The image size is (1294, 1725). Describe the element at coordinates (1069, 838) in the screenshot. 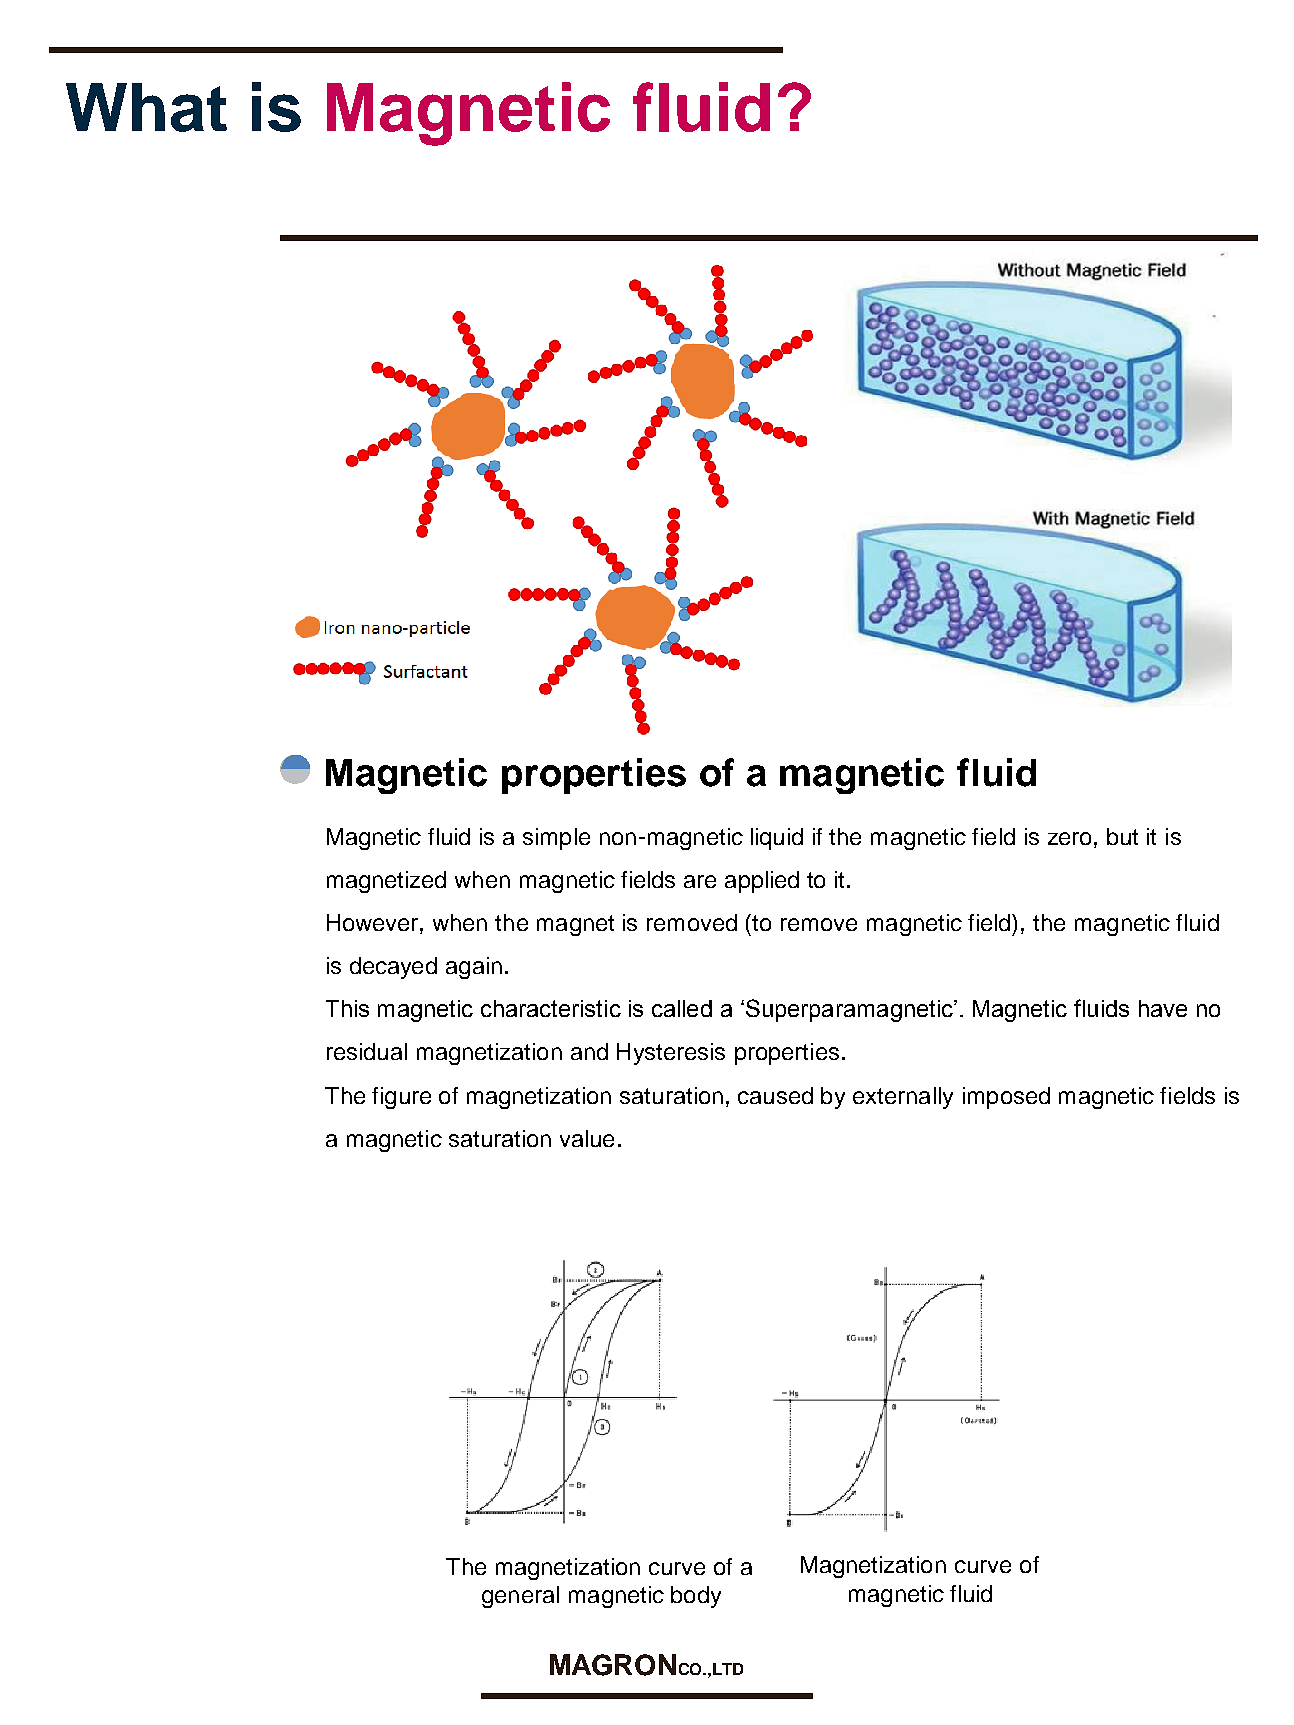

I see `zero` at that location.
